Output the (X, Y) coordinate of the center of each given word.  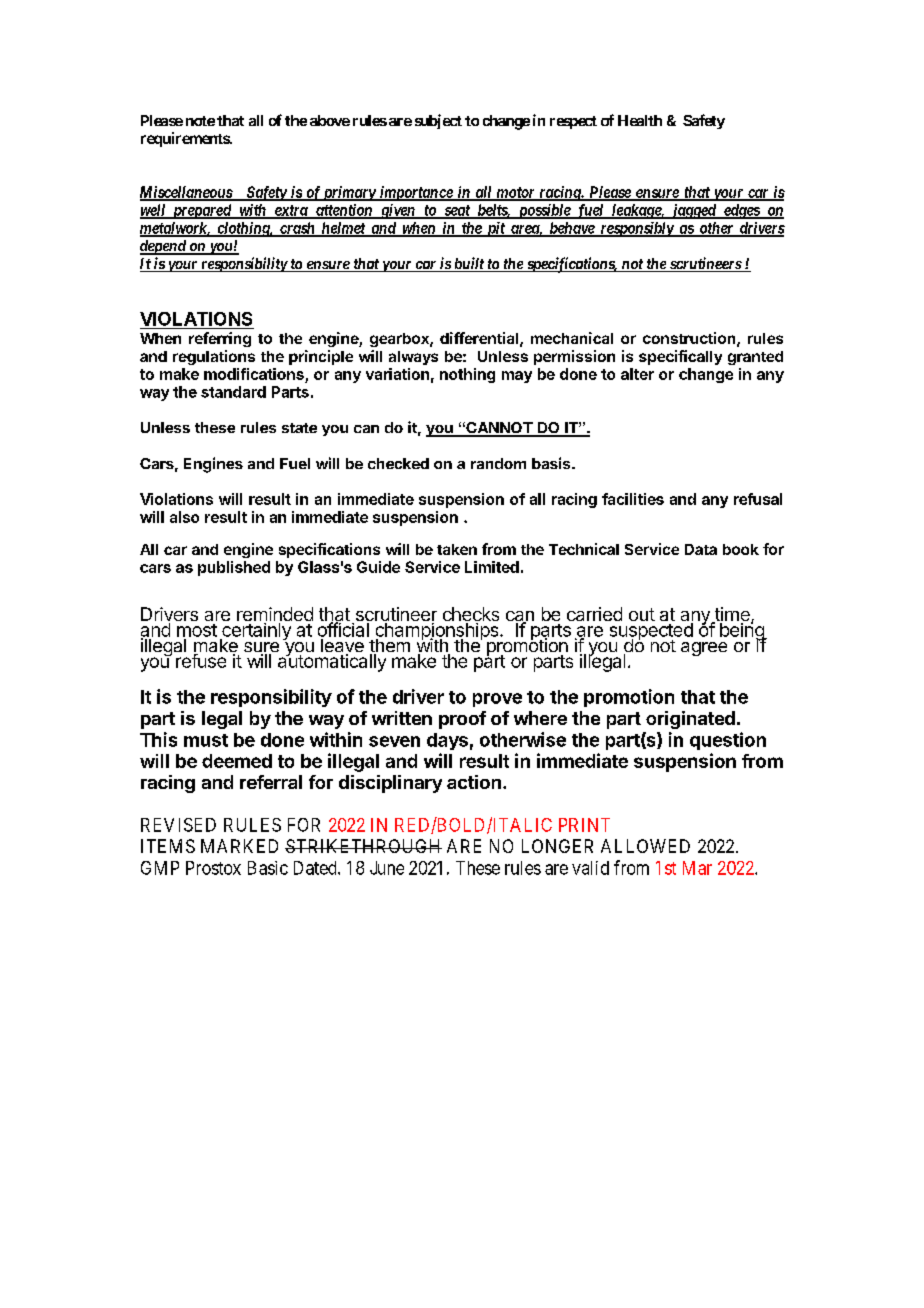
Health (640, 120)
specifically (680, 357)
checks (471, 615)
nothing (467, 375)
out (642, 614)
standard (233, 392)
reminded (275, 615)
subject (438, 121)
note (200, 121)
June (387, 868)
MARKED (239, 846)
